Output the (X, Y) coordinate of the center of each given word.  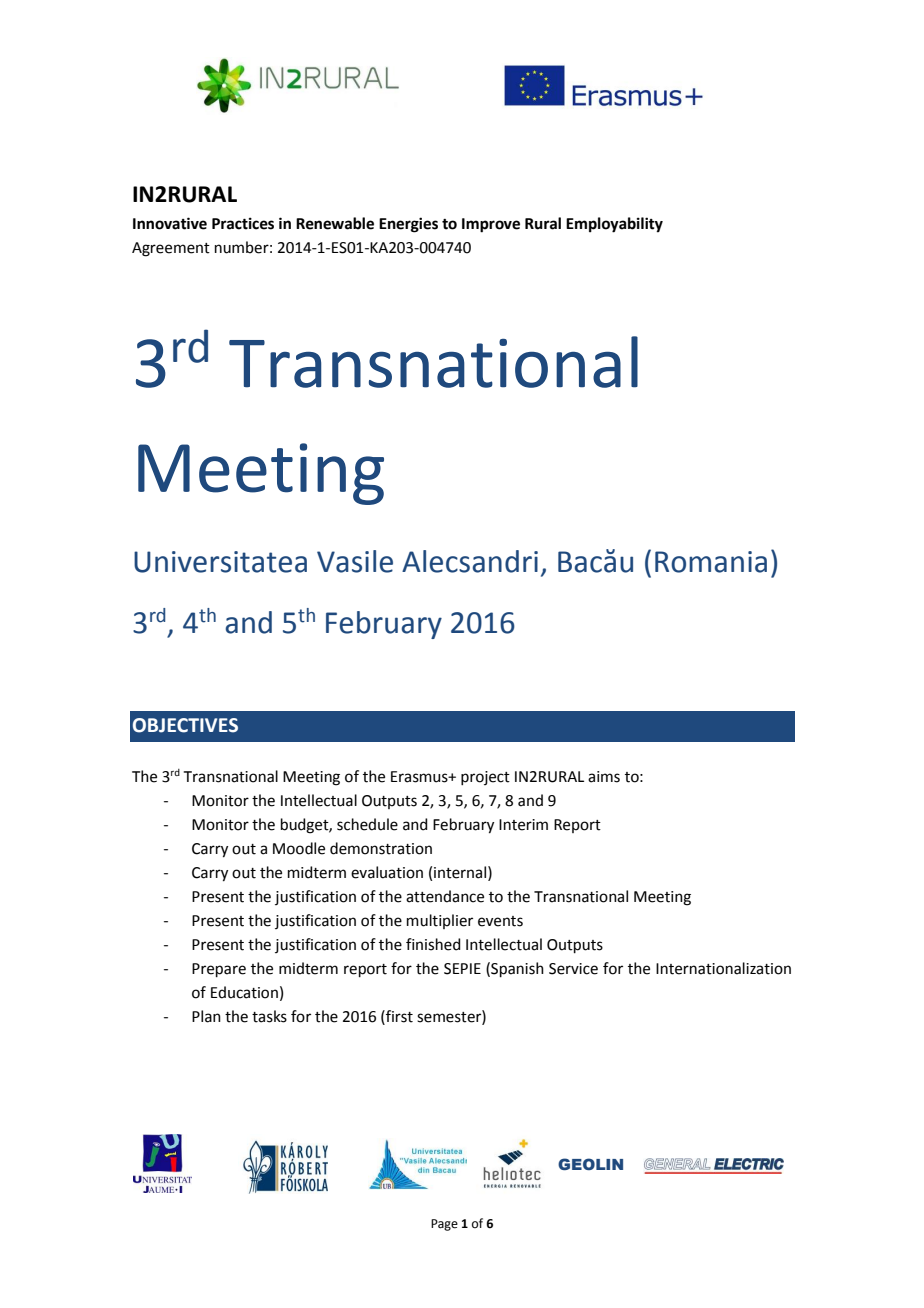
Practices (243, 223)
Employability (614, 225)
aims (604, 777)
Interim (523, 825)
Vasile (355, 561)
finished (433, 944)
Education (244, 992)
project (485, 778)
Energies (408, 225)
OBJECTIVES (185, 725)
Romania (711, 562)
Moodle (299, 848)
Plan (206, 1016)
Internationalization (723, 968)
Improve (491, 225)
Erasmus (420, 777)
